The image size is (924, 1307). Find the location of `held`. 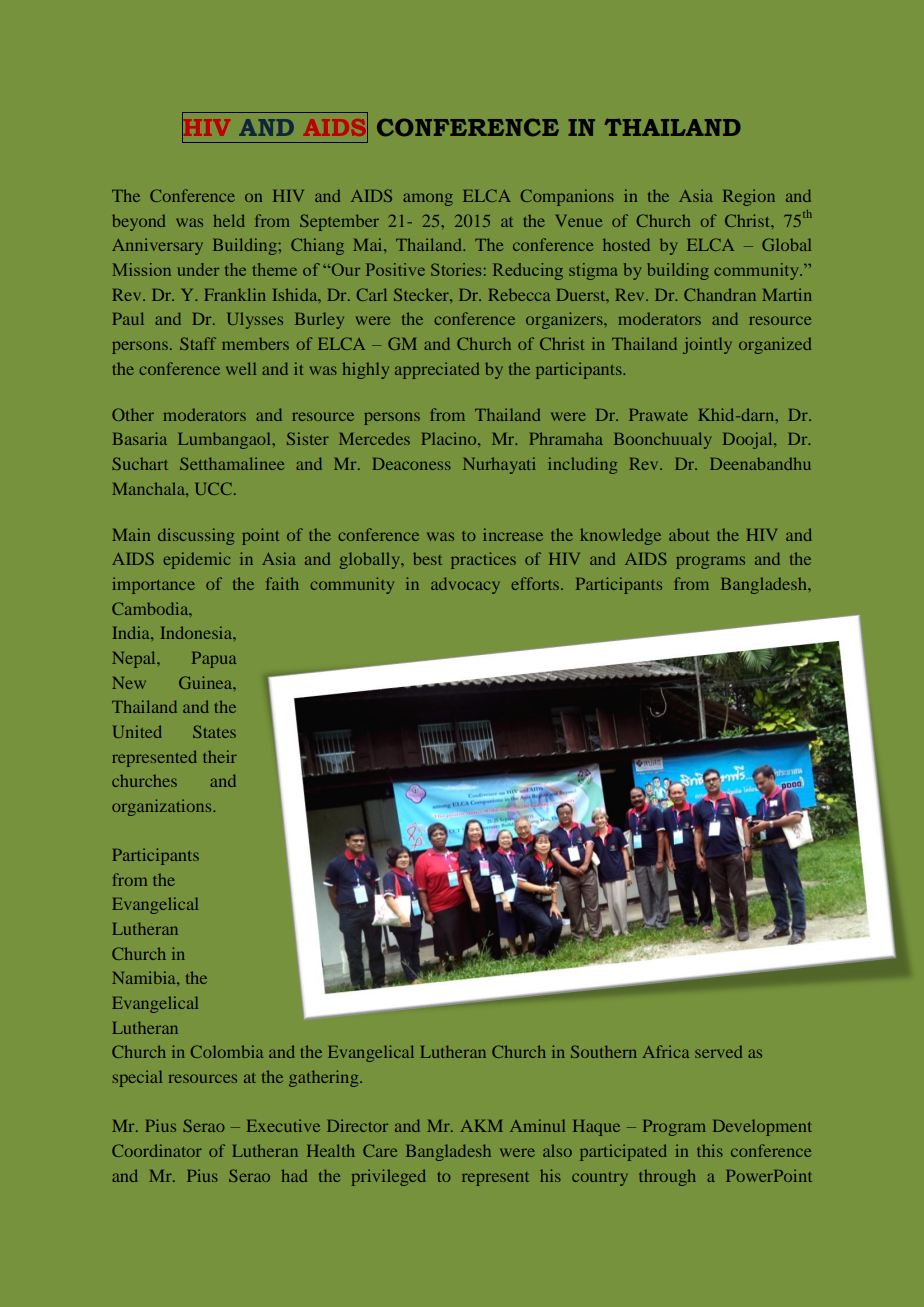

held is located at coordinates (229, 220).
